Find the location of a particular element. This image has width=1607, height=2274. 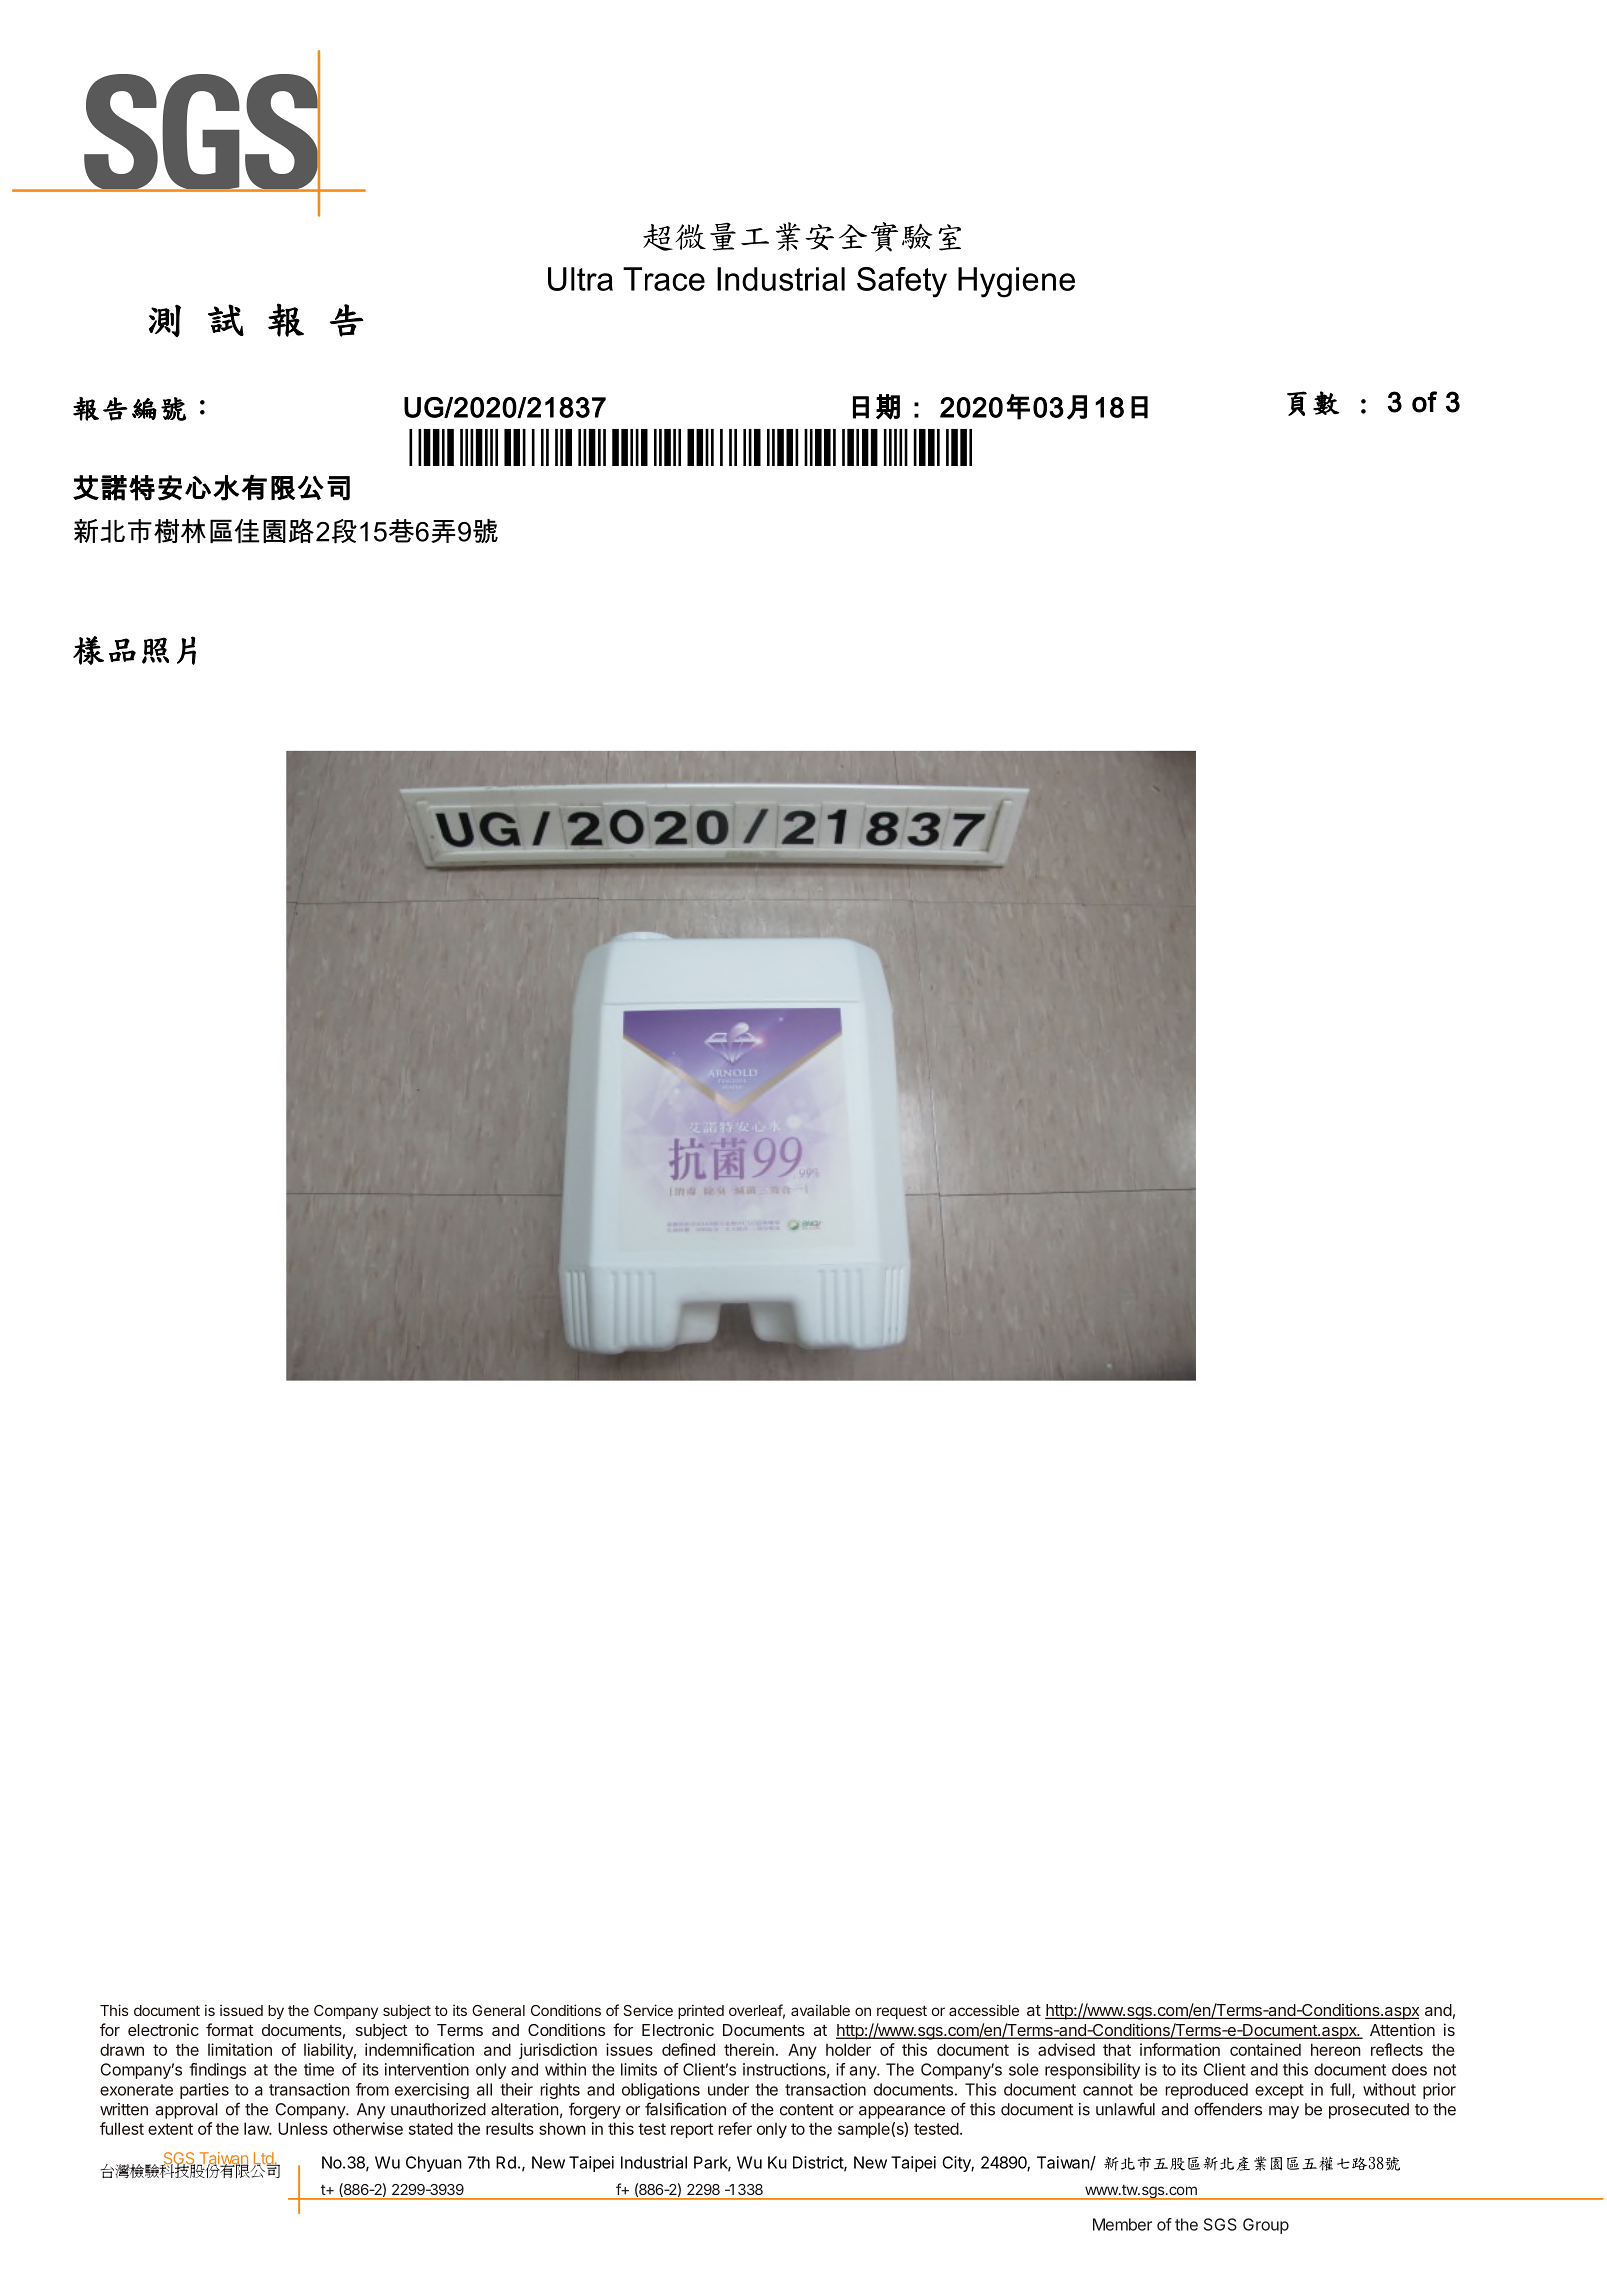

Ultra is located at coordinates (580, 279).
